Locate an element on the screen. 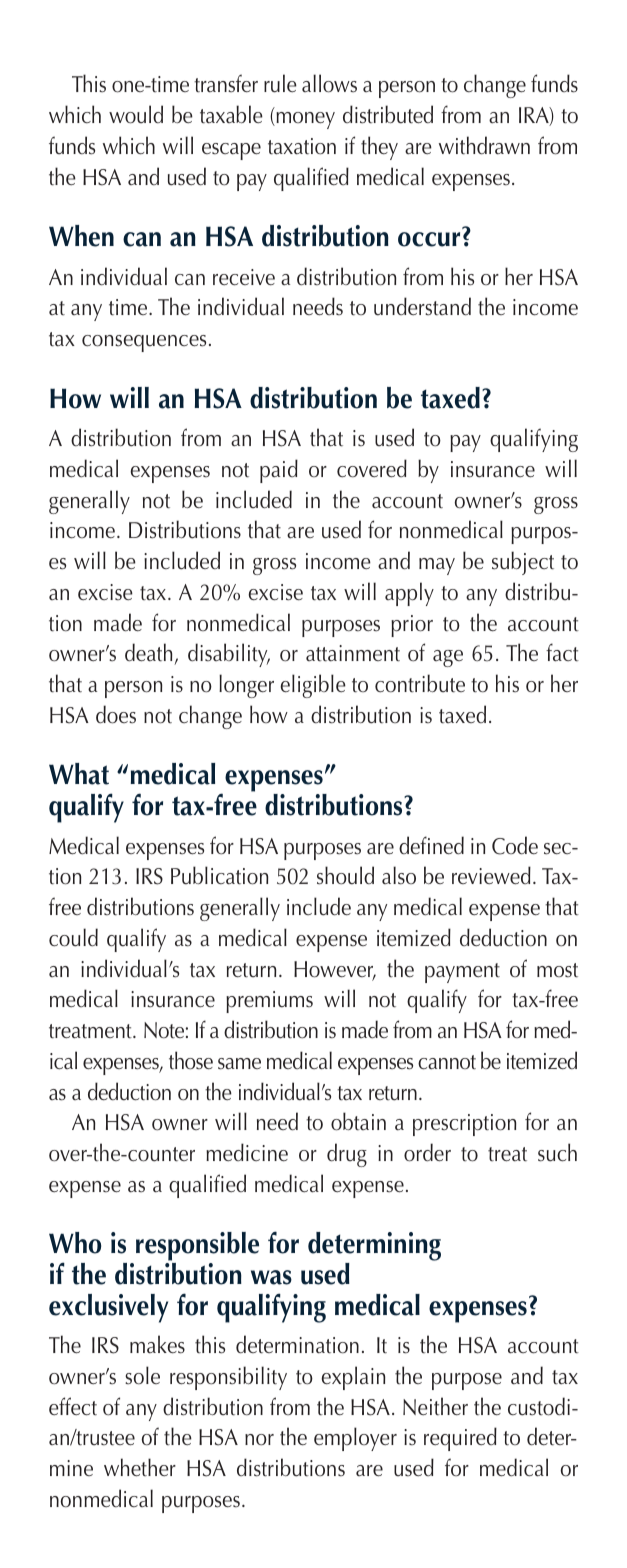  sole is located at coordinates (142, 1375).
